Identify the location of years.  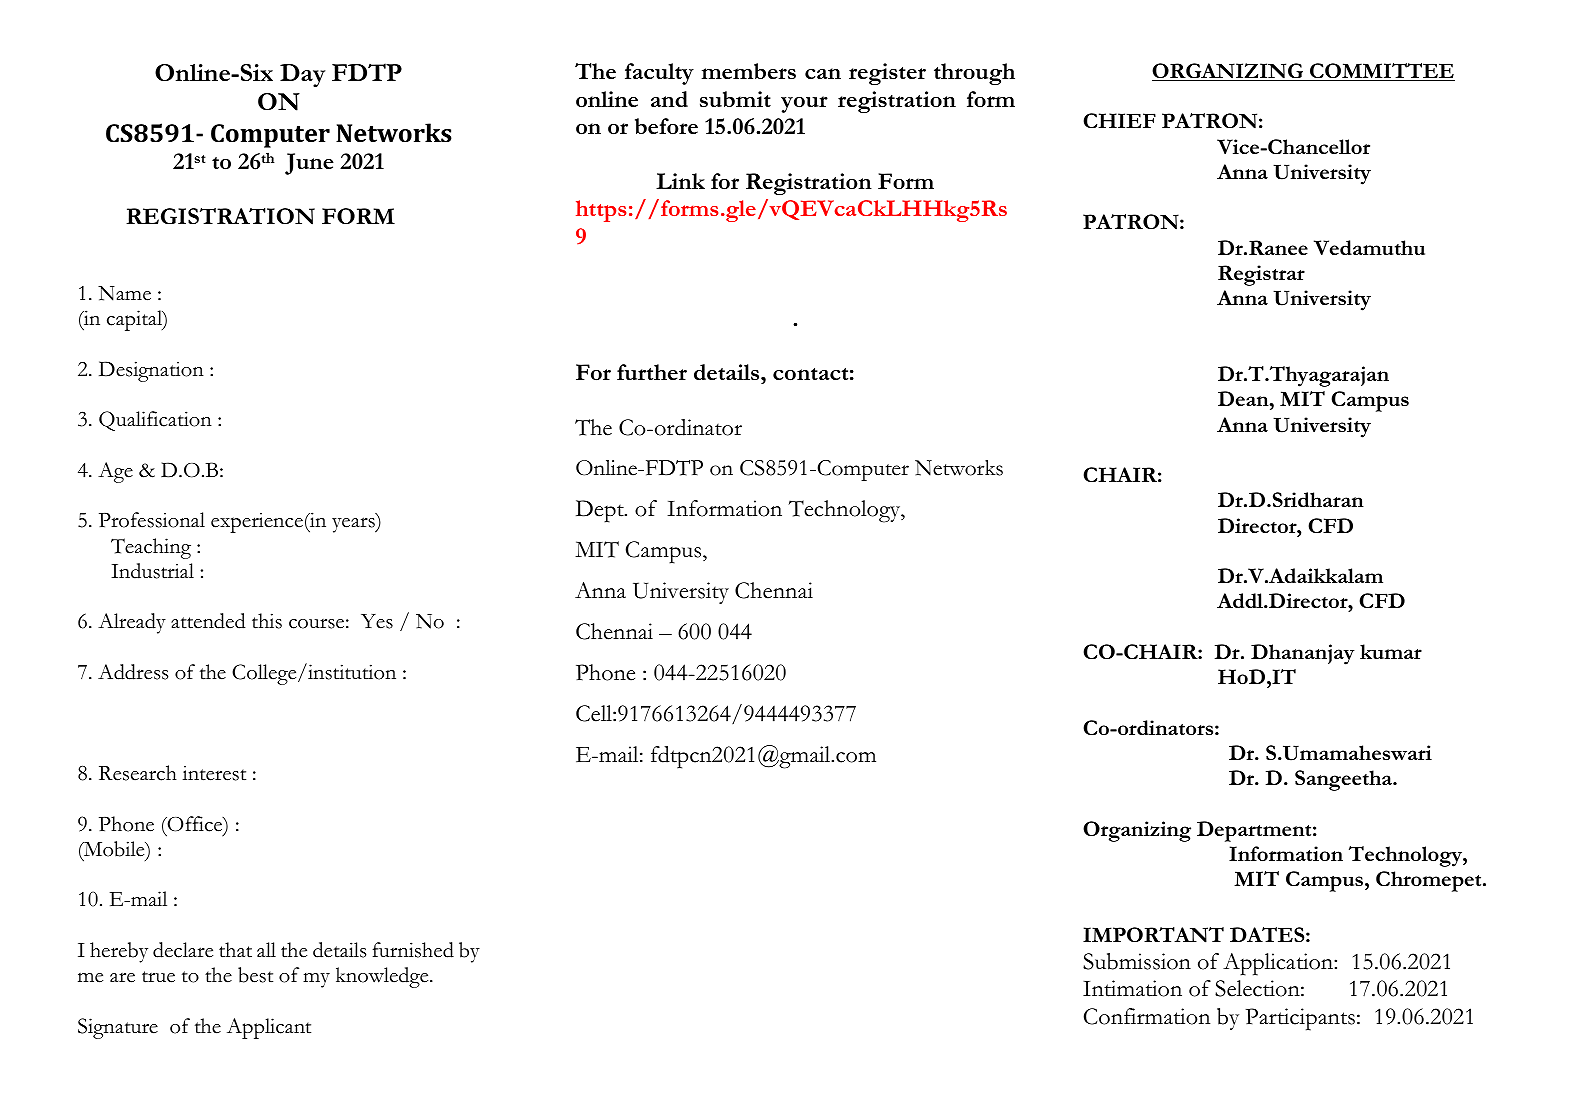
(354, 525).
